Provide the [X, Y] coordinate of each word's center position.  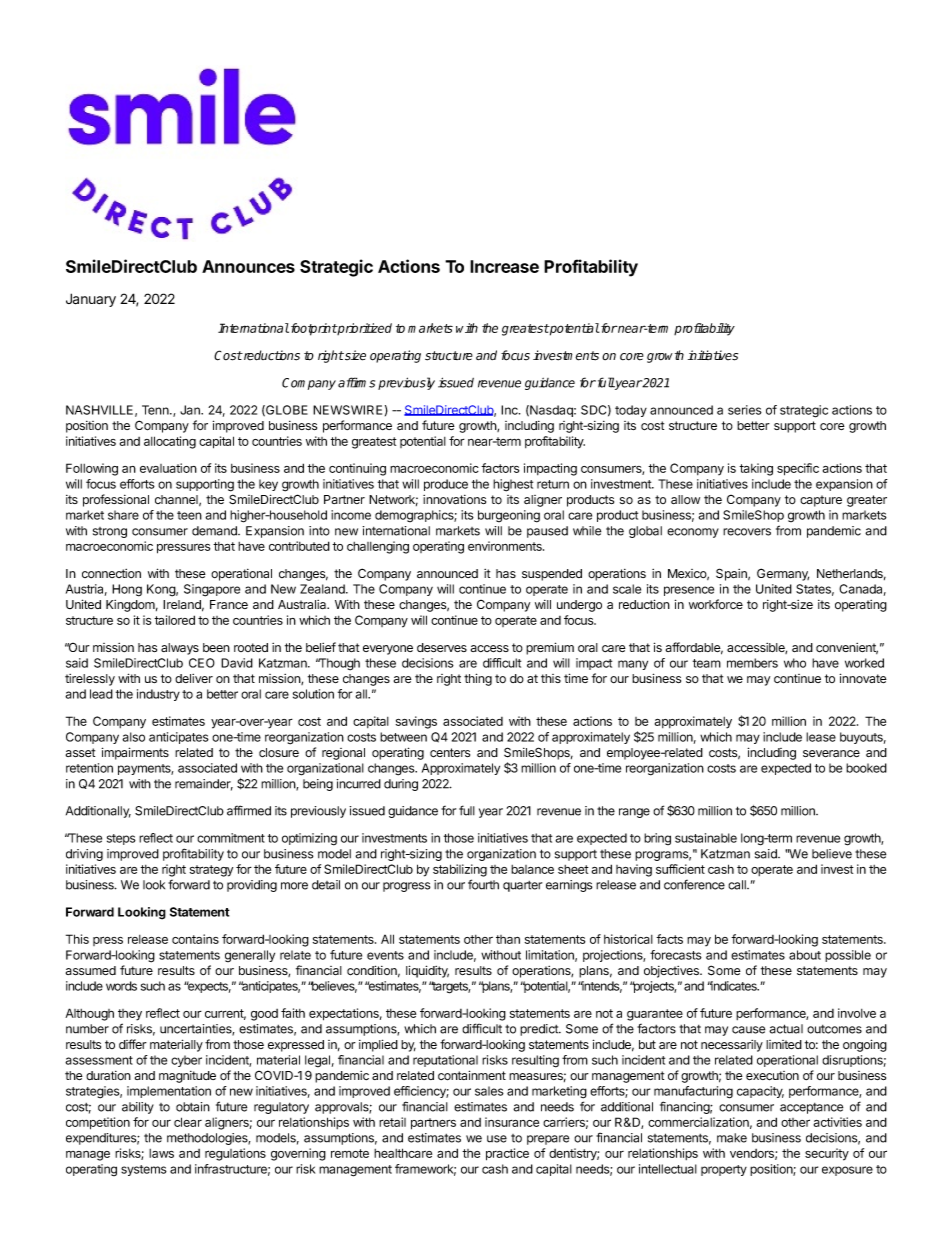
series [745, 410]
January [91, 300]
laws [161, 1153]
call [738, 885]
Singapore [212, 590]
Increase [504, 266]
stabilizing [460, 870]
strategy [211, 871]
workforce [716, 604]
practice [507, 1154]
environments [506, 546]
